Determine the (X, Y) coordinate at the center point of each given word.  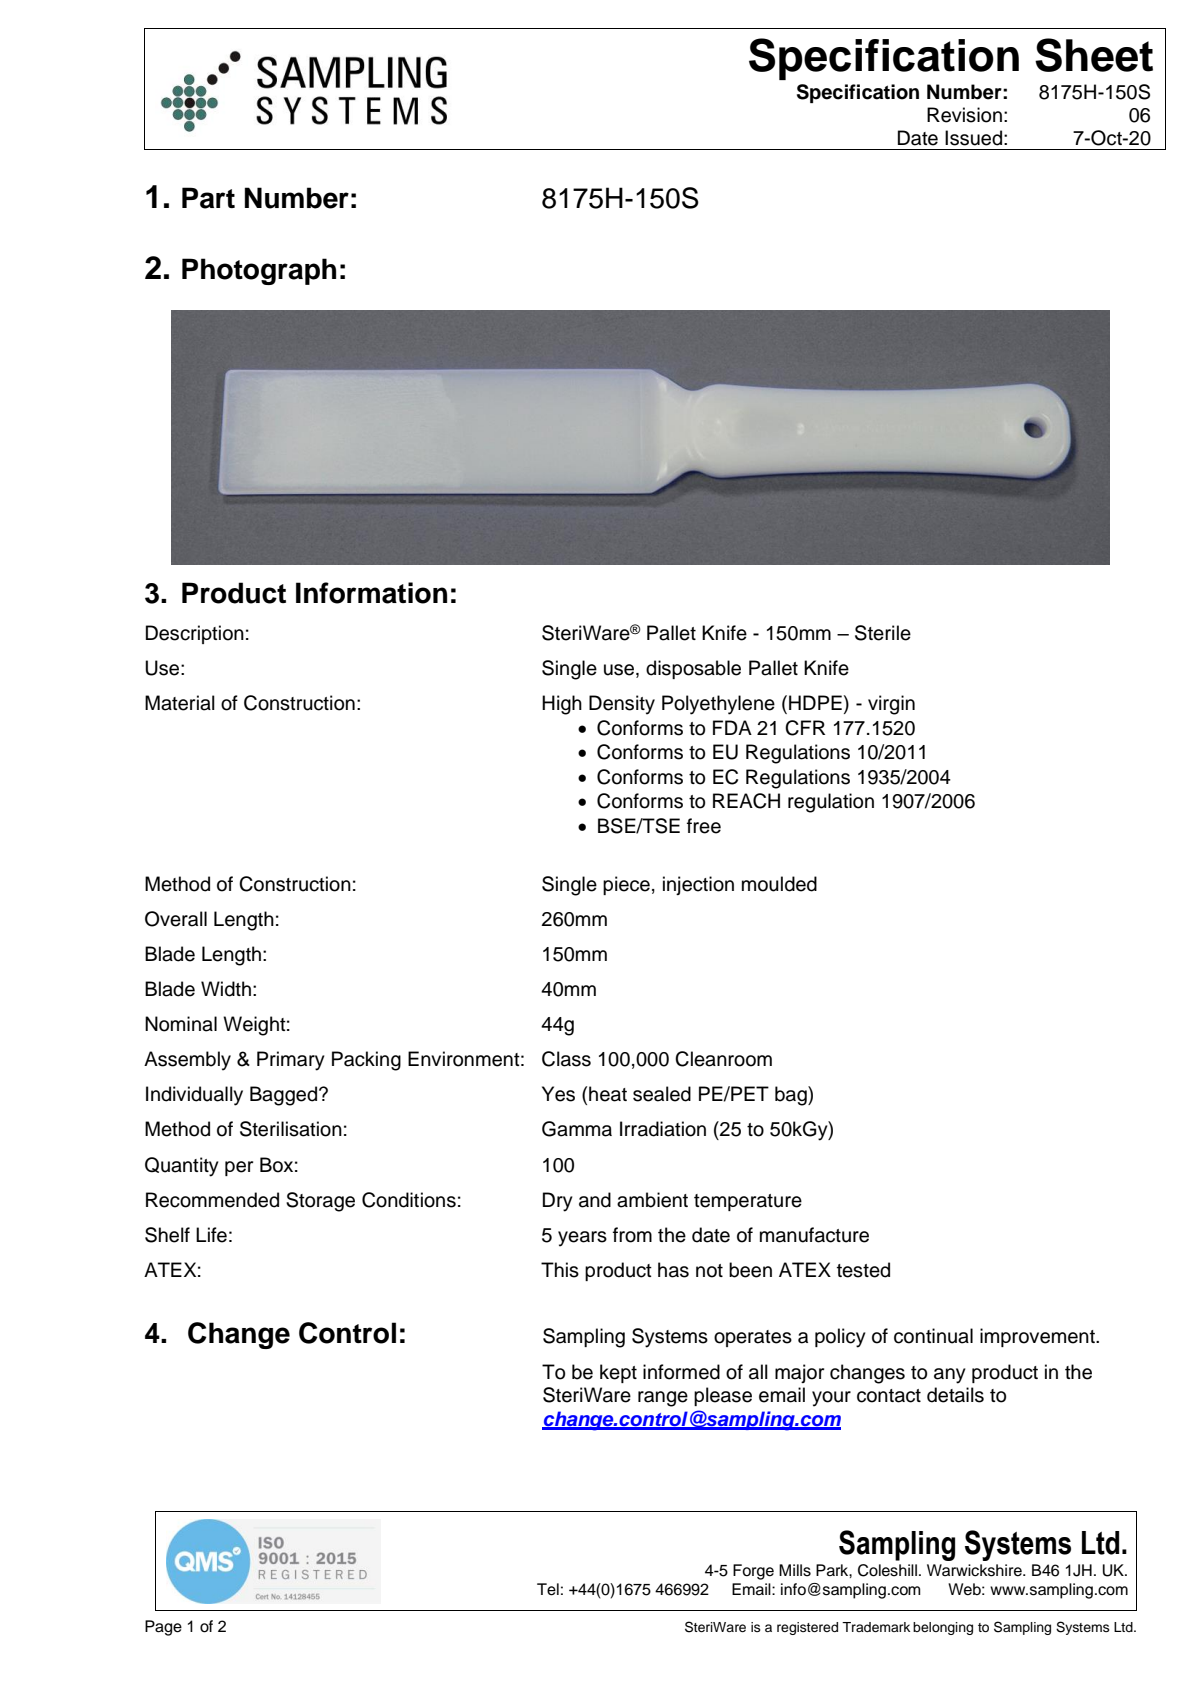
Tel (548, 1589)
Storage (320, 1202)
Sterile (883, 633)
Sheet (1094, 55)
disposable (693, 669)
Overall (176, 919)
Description (195, 634)
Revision (964, 115)
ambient (652, 1200)
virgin (891, 705)
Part (208, 198)
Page (163, 1628)
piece (626, 885)
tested (863, 1270)
